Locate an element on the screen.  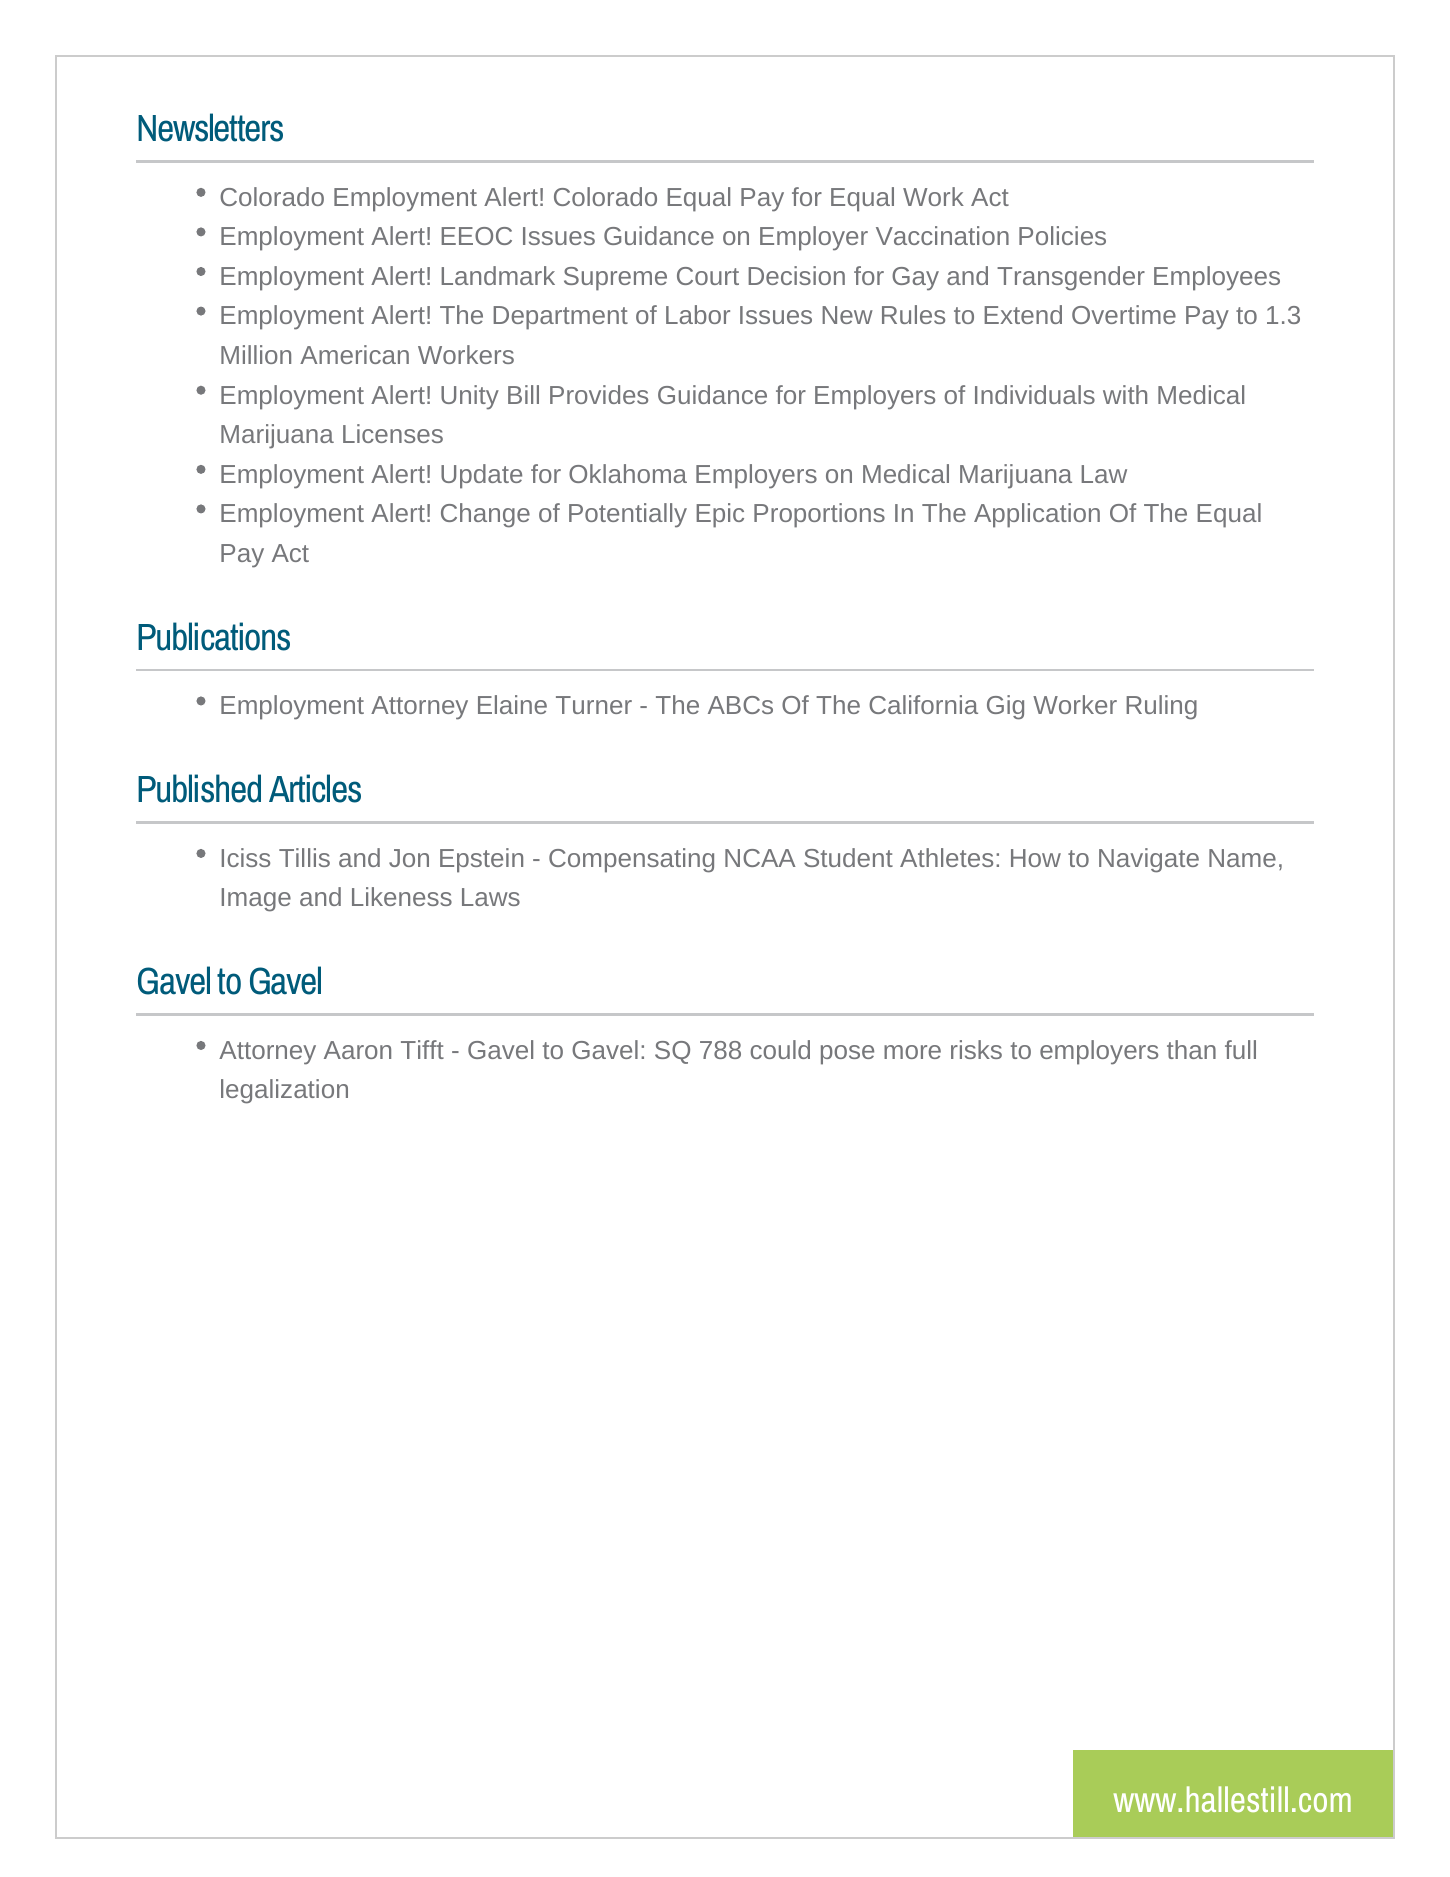
Policies is located at coordinates (1062, 235).
